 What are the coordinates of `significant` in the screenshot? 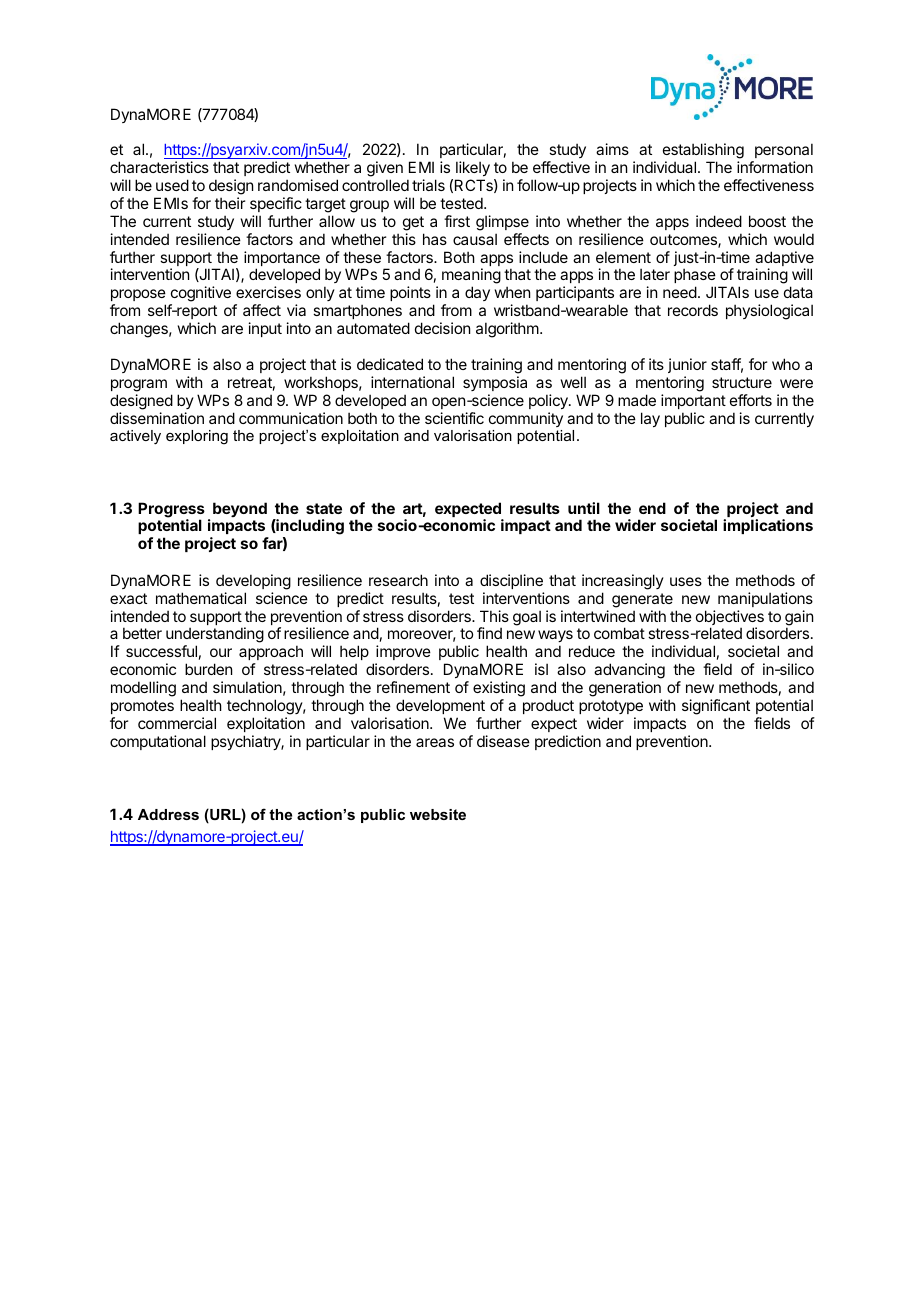 It's located at (716, 707).
